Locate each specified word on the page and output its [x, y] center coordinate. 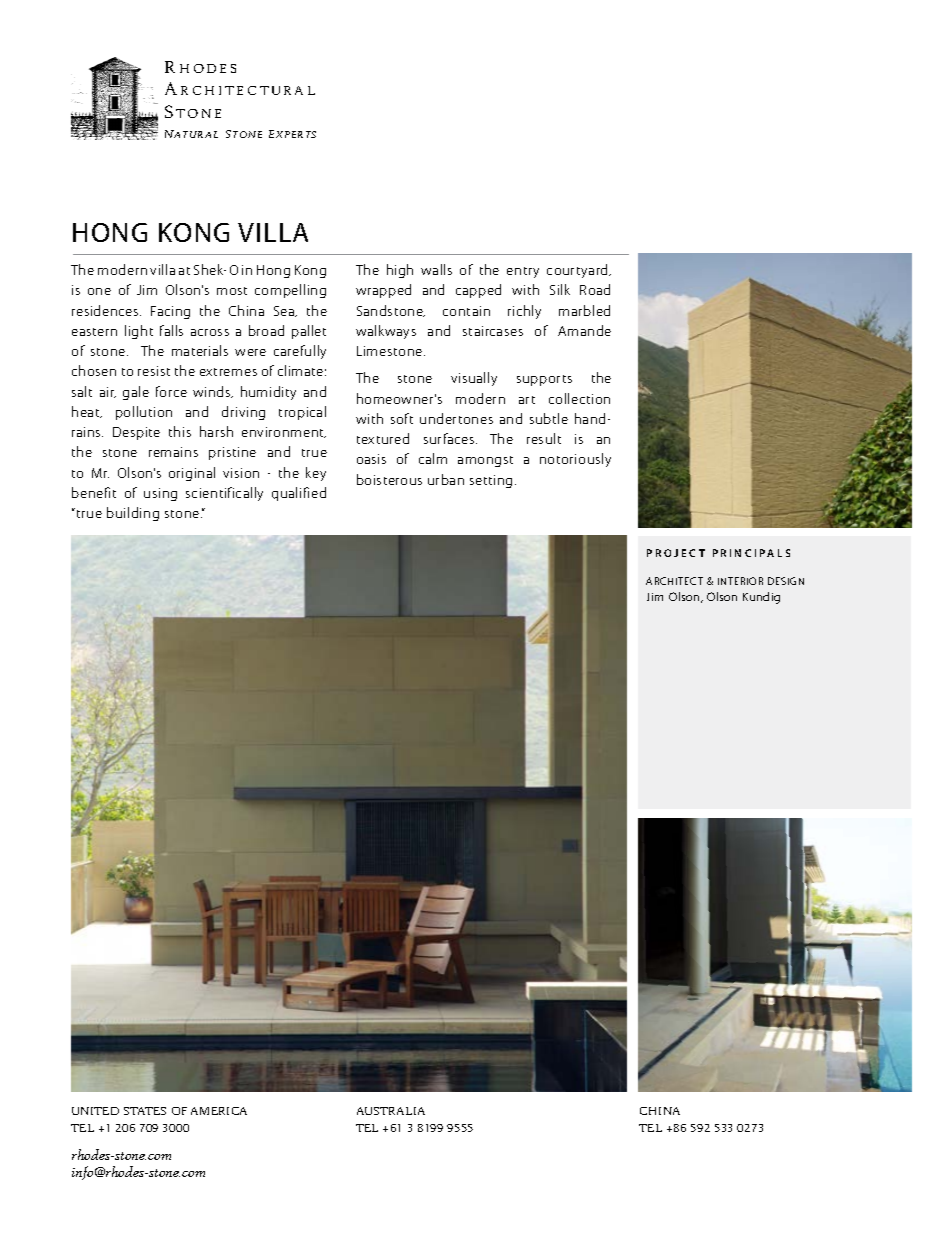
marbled [584, 310]
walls [436, 269]
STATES [145, 1111]
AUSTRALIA [391, 1111]
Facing [170, 312]
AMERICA [219, 1111]
